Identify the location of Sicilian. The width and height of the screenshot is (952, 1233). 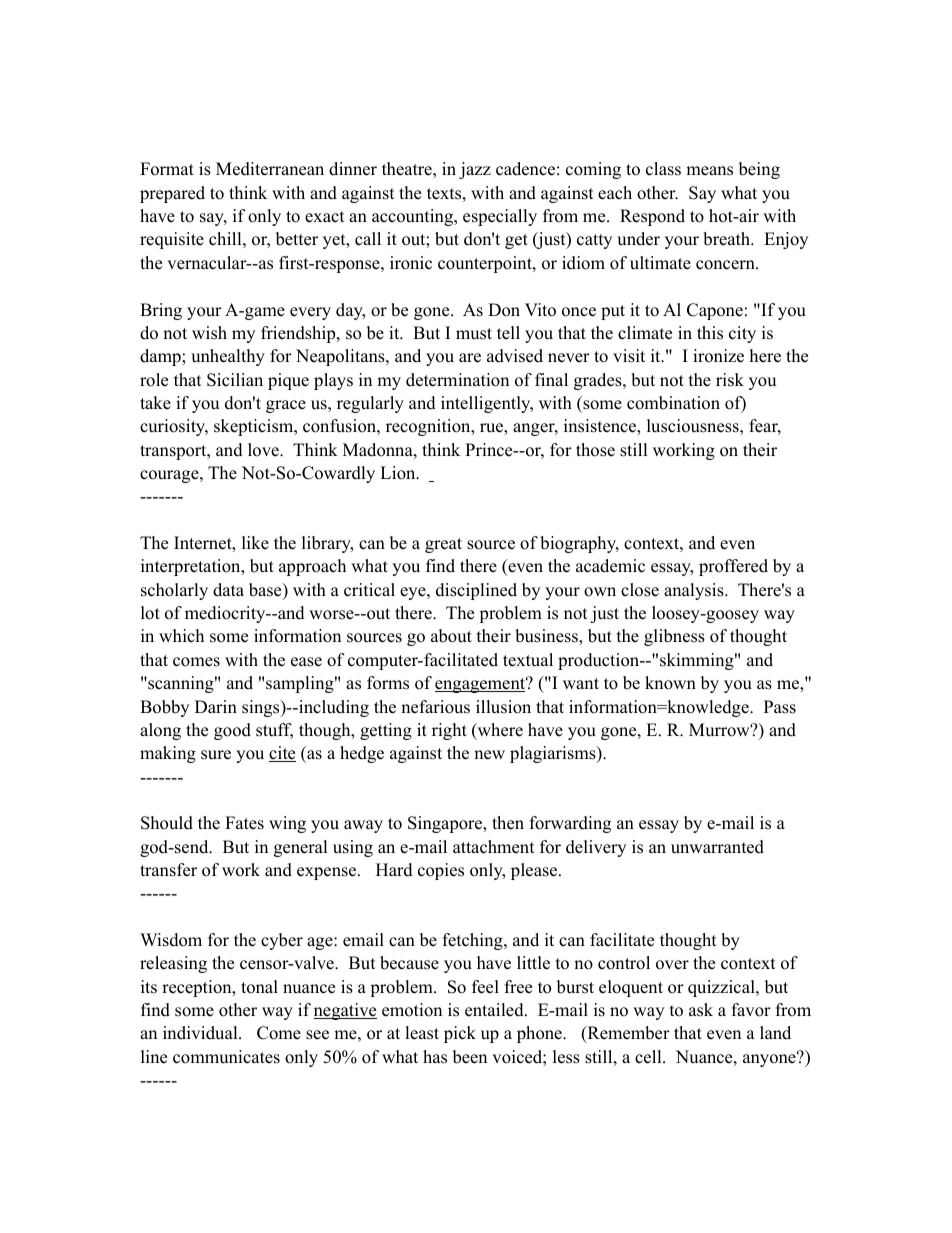
(235, 380).
